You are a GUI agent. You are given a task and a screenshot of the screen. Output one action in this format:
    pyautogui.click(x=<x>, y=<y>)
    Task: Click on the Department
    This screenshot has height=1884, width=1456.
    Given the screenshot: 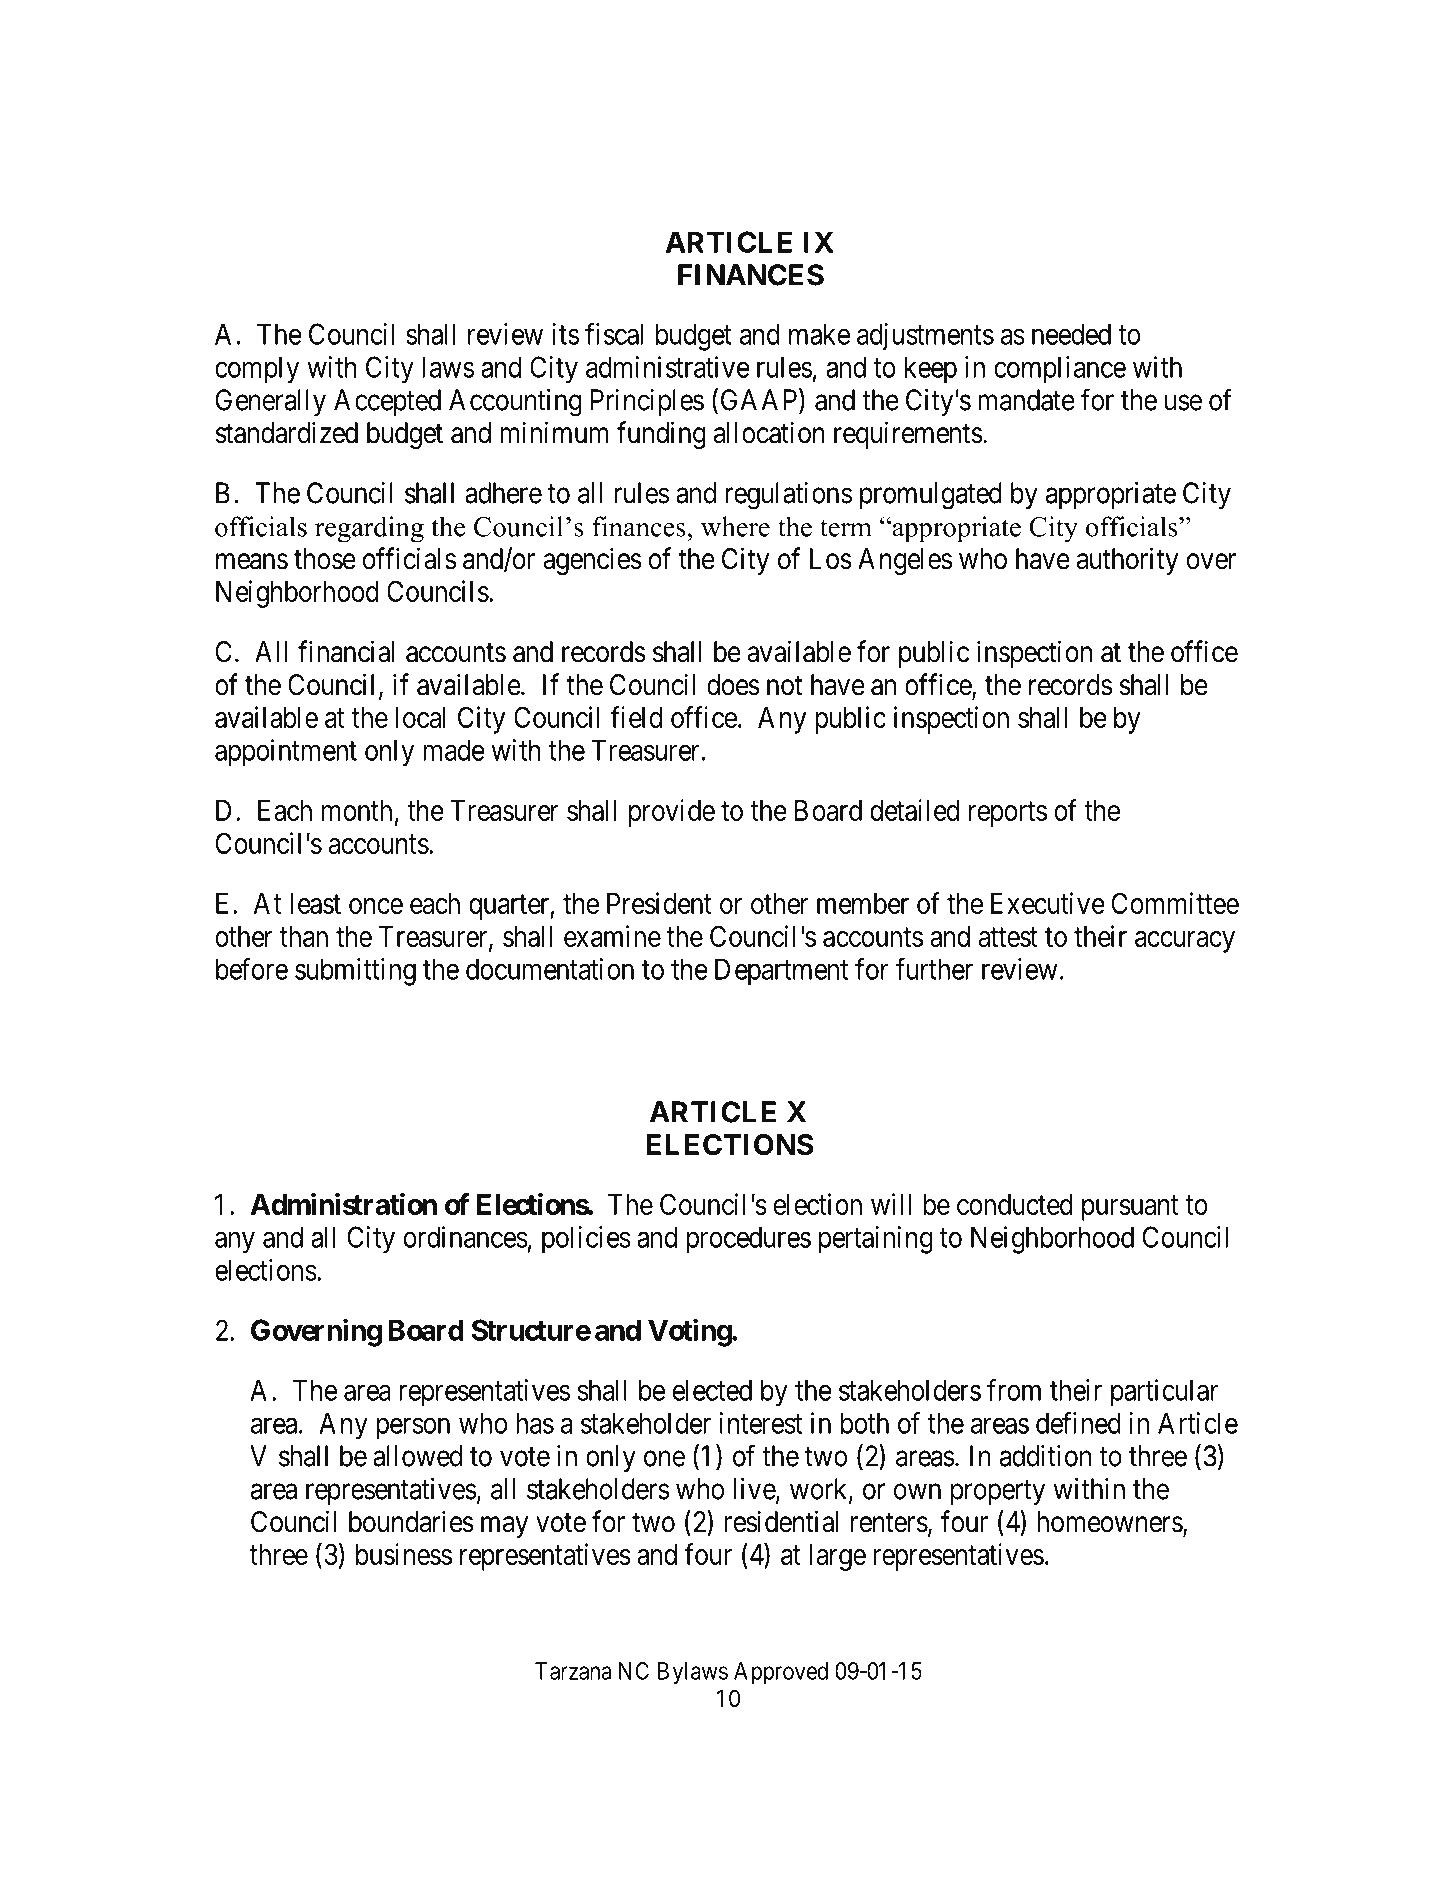 What is the action you would take?
    pyautogui.click(x=781, y=972)
